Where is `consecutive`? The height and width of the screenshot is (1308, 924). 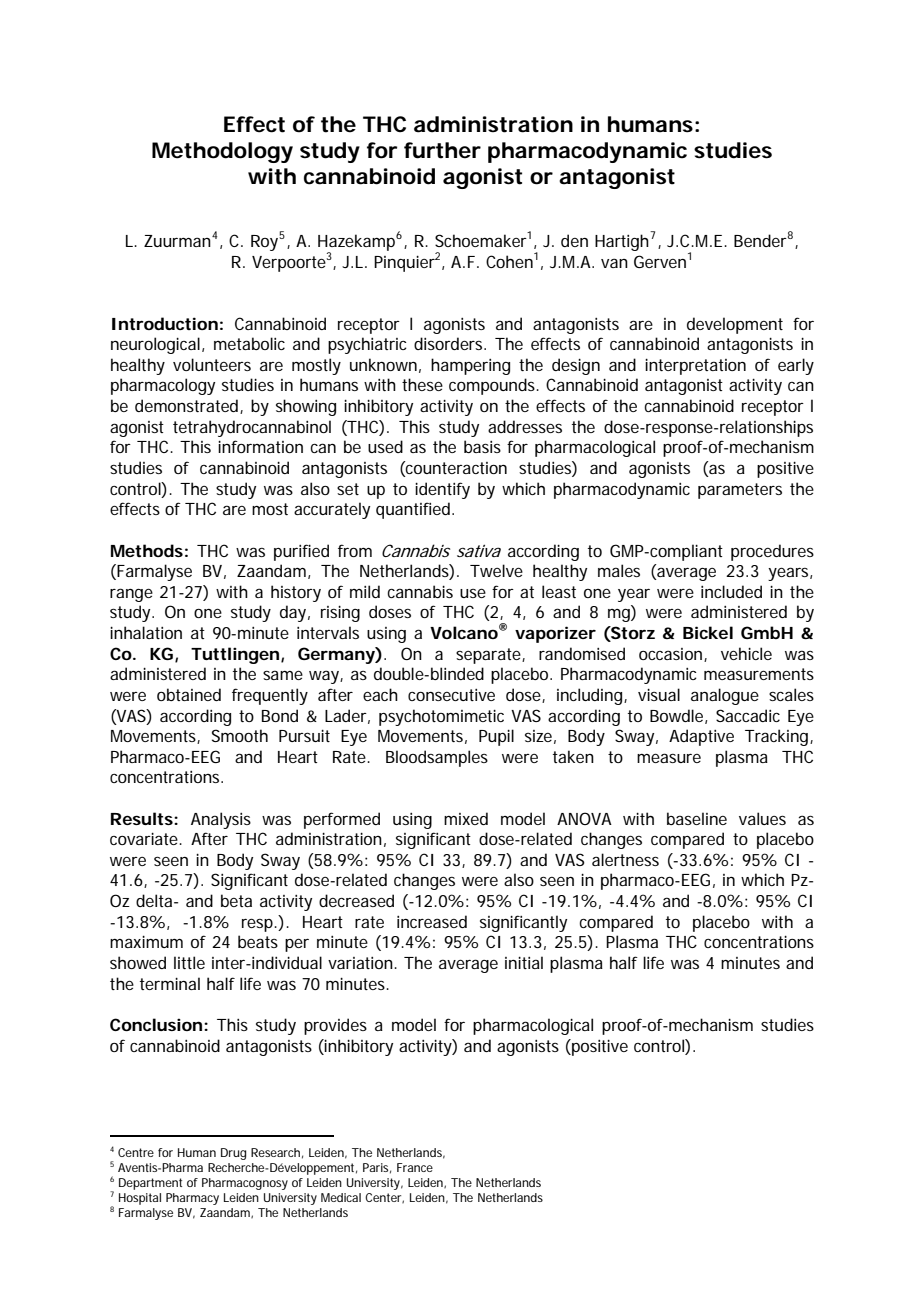
consecutive is located at coordinates (451, 695).
